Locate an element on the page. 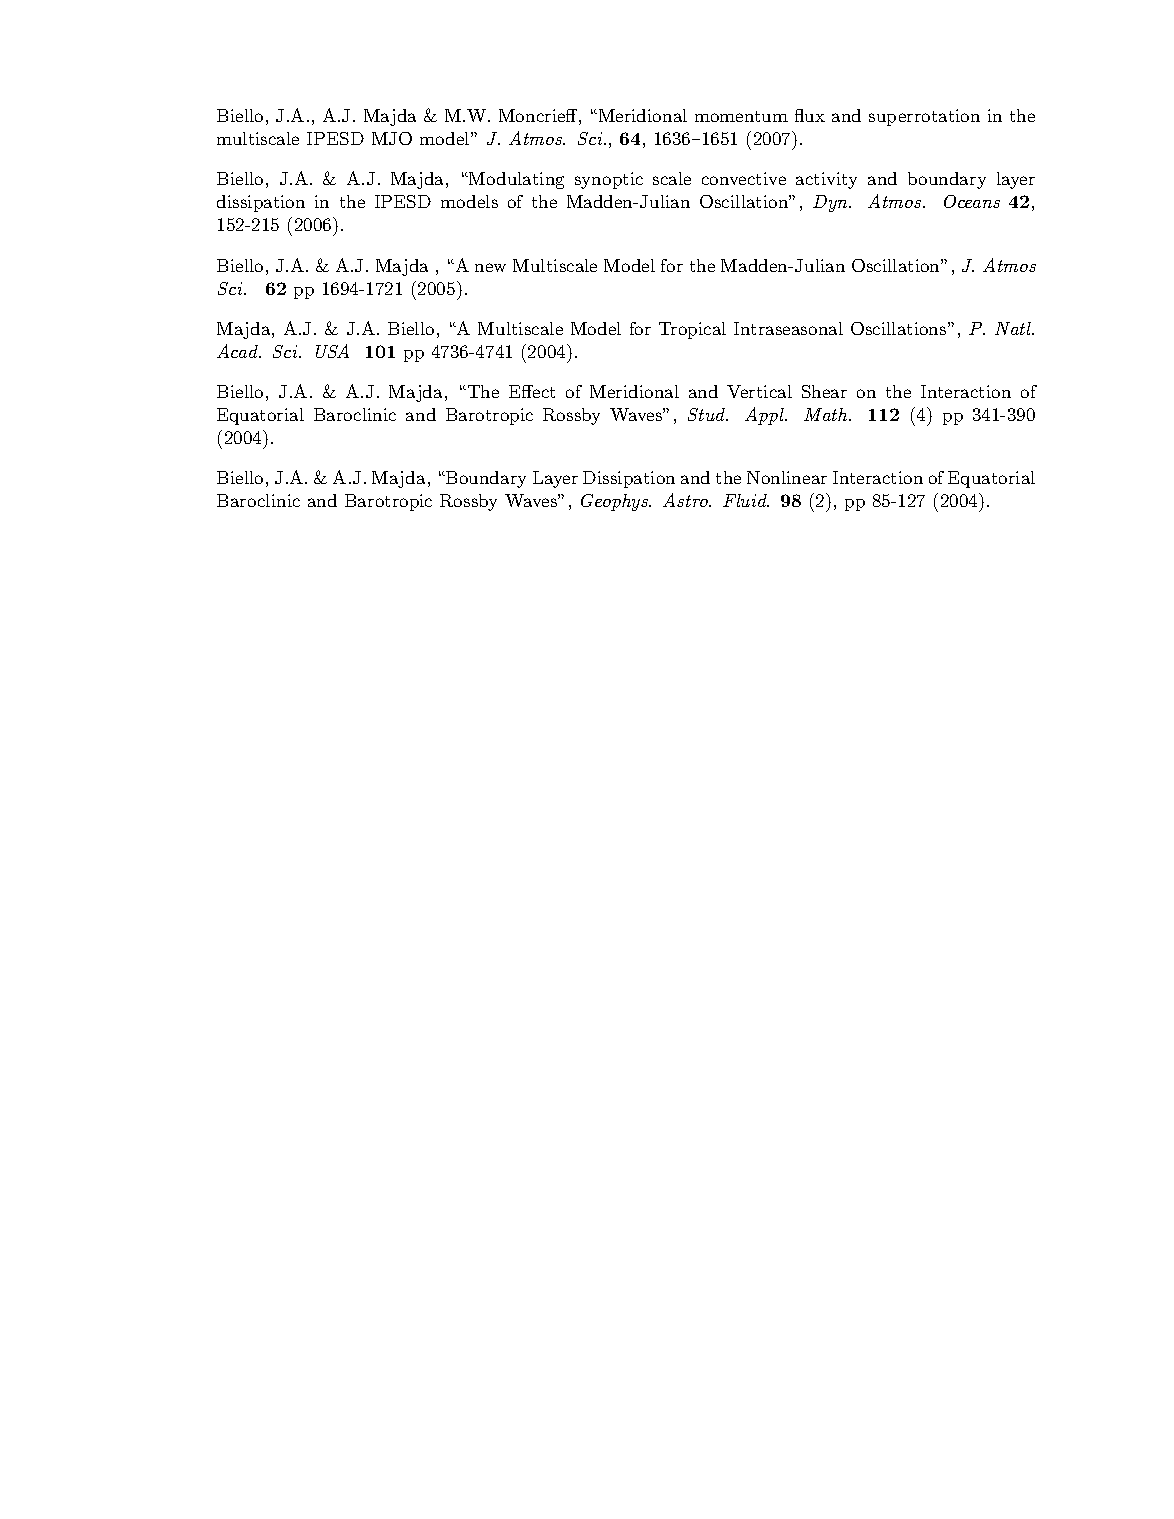  Tropical is located at coordinates (692, 330).
